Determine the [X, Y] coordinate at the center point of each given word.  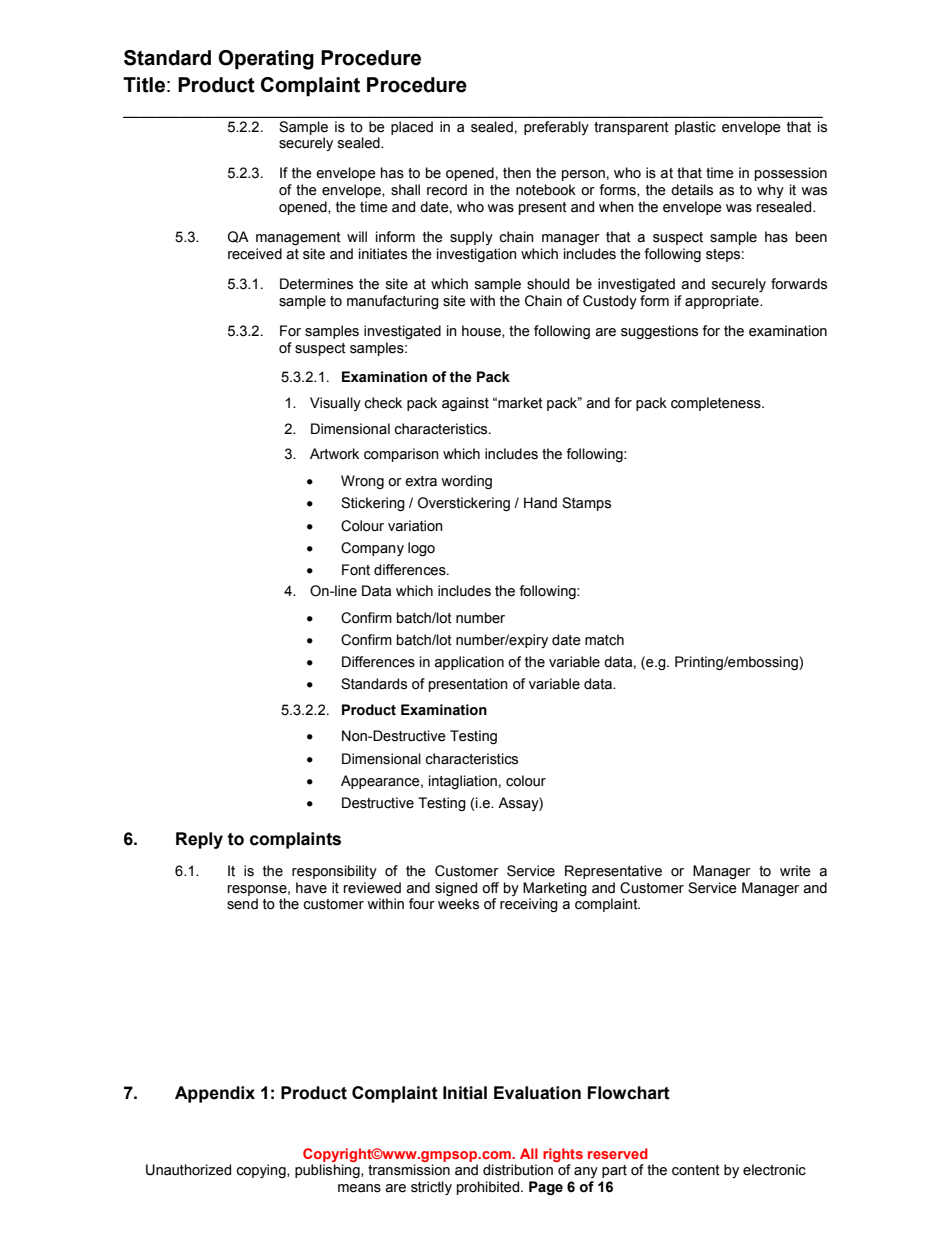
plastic [695, 128]
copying [262, 1171]
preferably [556, 128]
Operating [266, 60]
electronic [774, 1170]
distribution [518, 1170]
